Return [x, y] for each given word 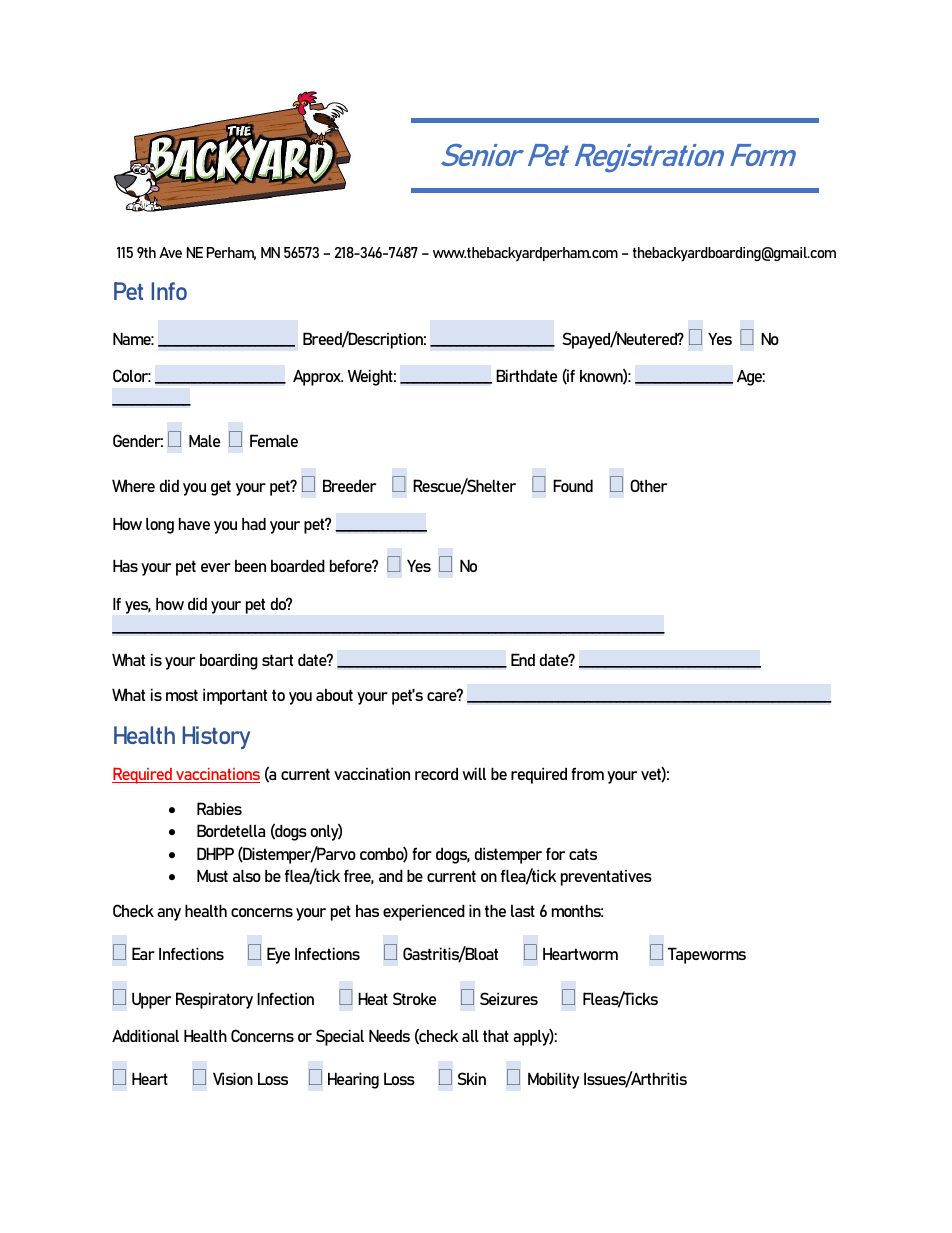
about [334, 695]
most [182, 695]
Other [648, 485]
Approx [318, 378]
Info [169, 291]
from [587, 774]
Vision [233, 1078]
